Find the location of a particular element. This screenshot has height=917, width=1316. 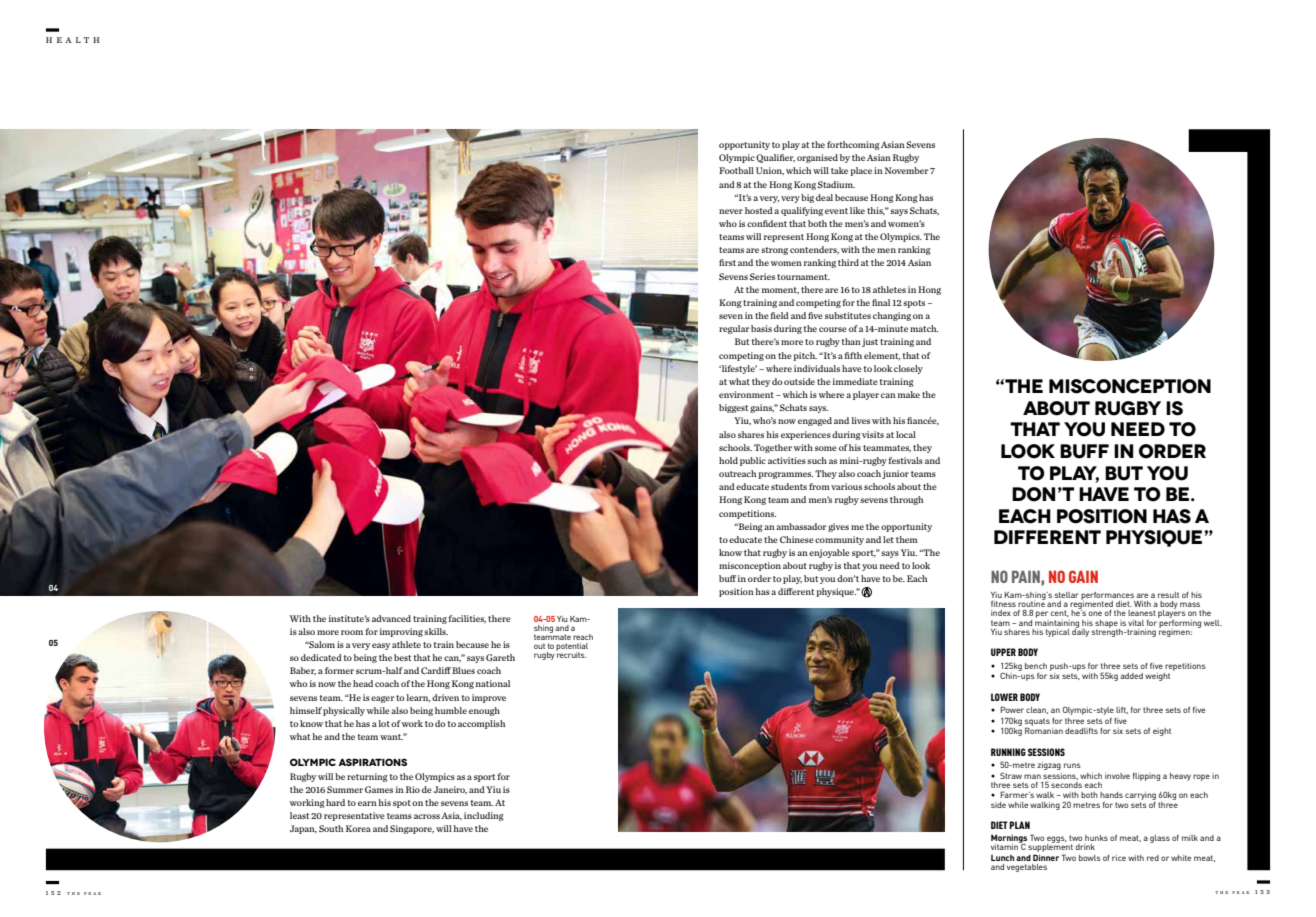

competitions is located at coordinates (747, 514).
